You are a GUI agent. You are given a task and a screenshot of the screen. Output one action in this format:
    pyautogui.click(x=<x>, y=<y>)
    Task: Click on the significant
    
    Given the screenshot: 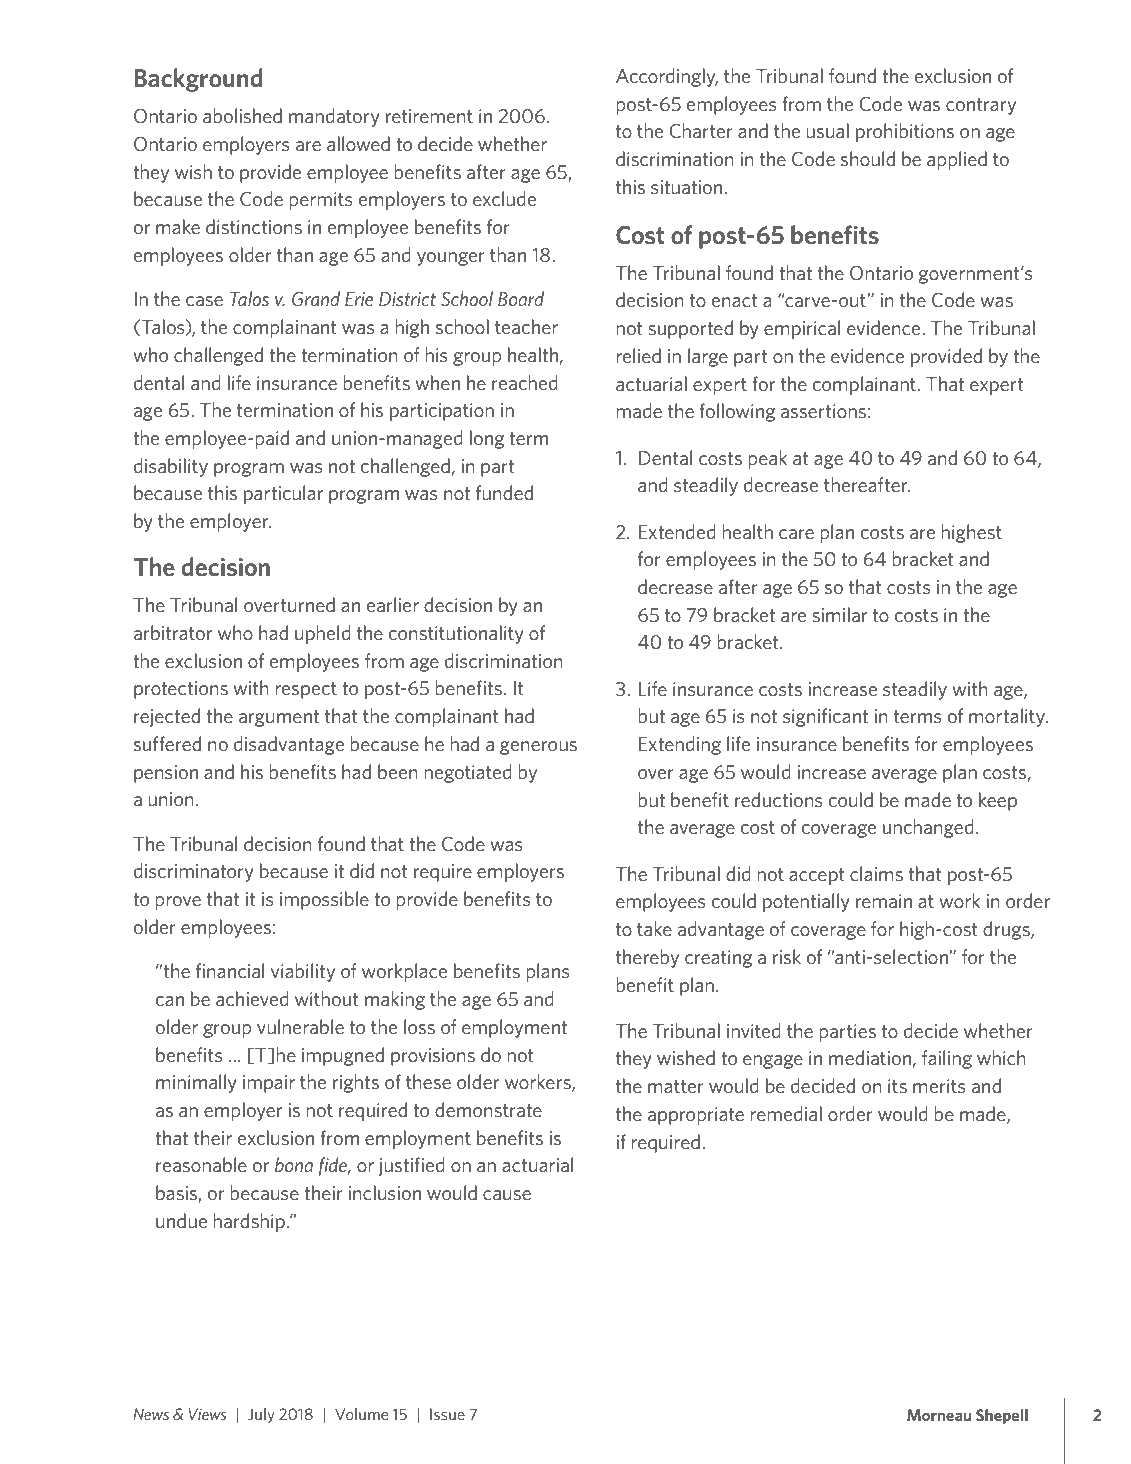 What is the action you would take?
    pyautogui.click(x=825, y=717)
